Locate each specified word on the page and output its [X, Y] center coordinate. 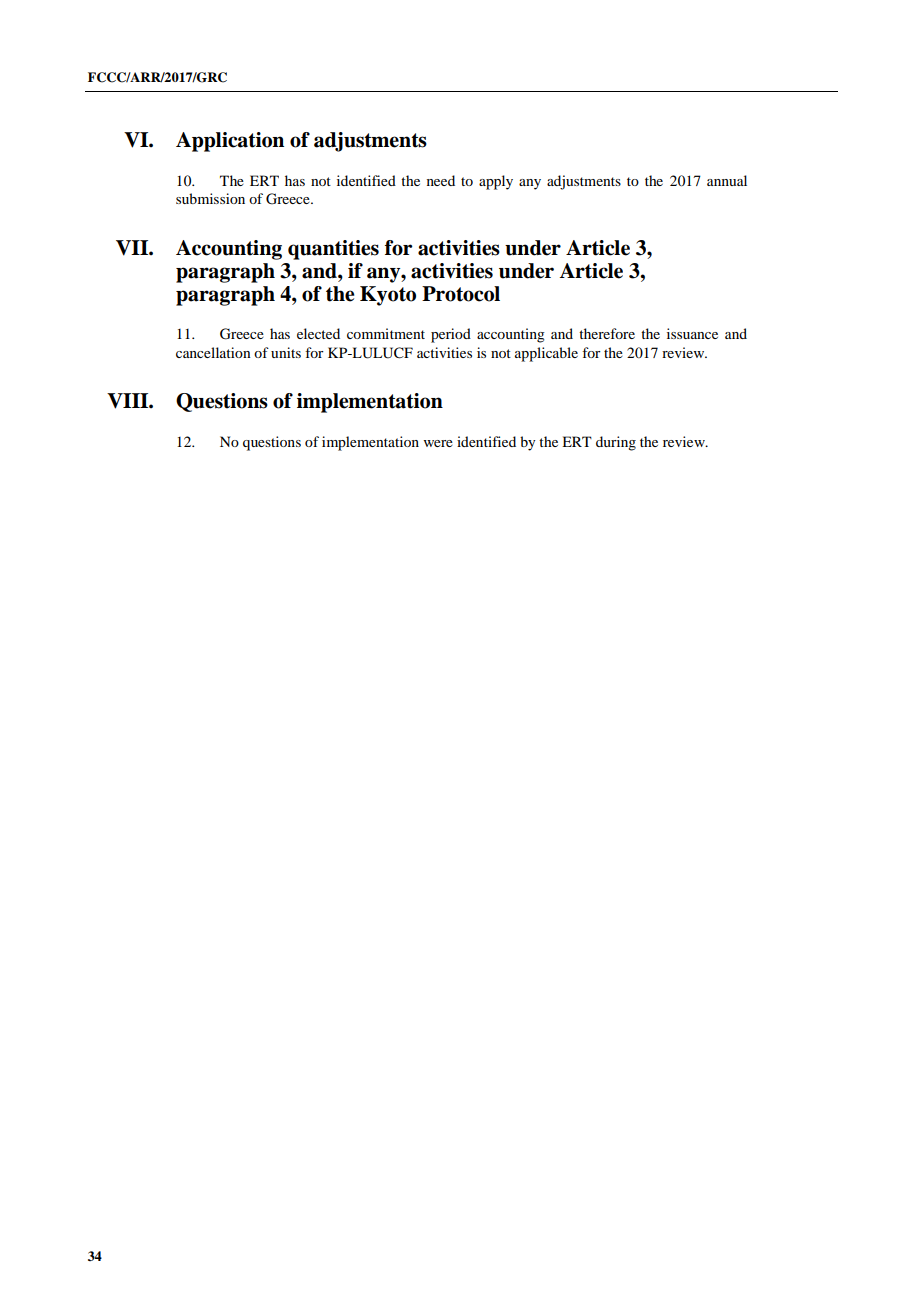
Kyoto [388, 296]
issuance [692, 333]
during [616, 443]
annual [727, 180]
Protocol [461, 294]
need [441, 180]
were [438, 443]
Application [230, 142]
